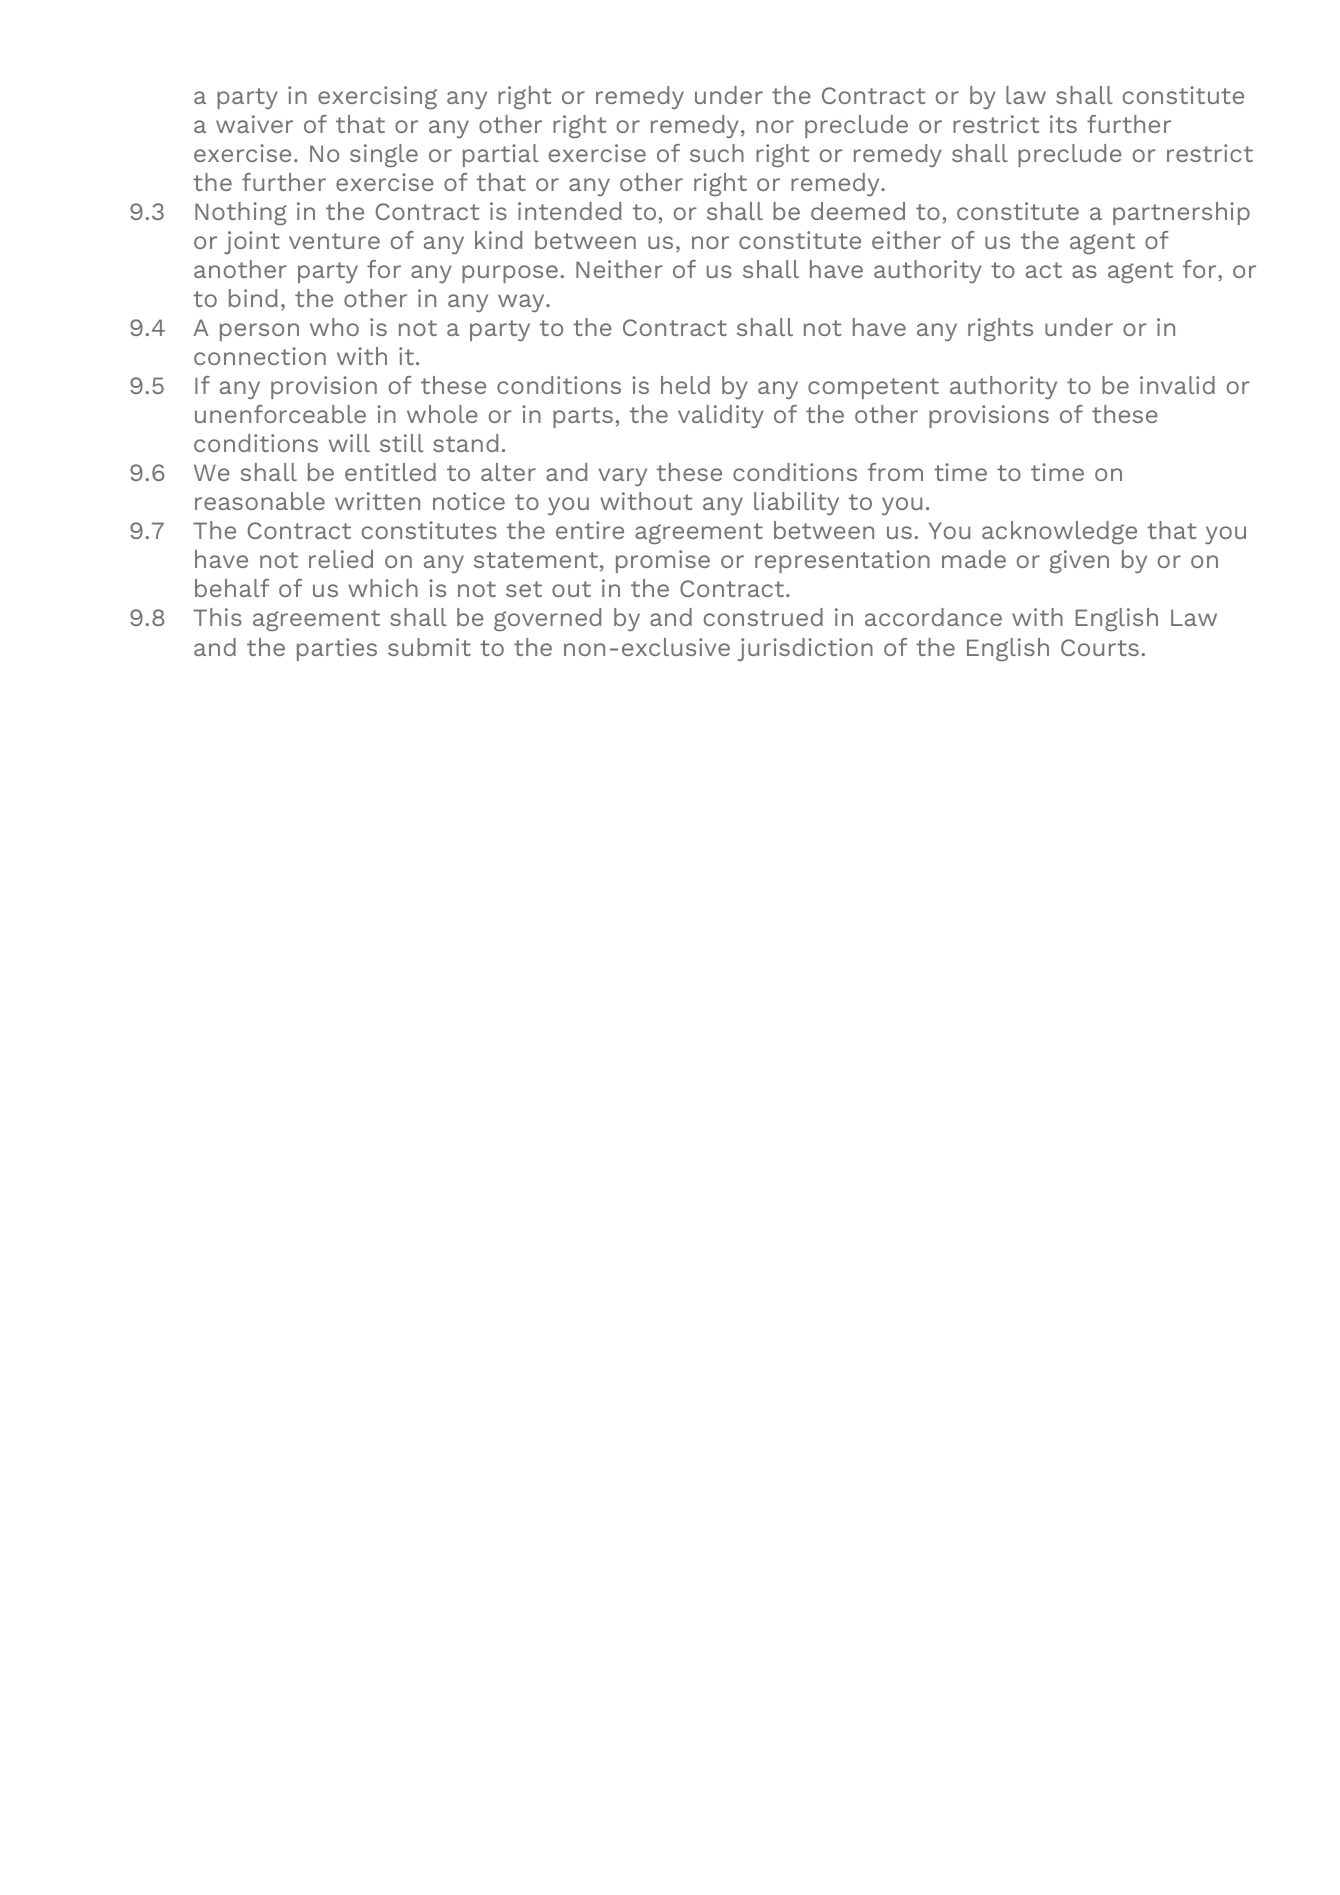 This screenshot has height=1895, width=1340. Describe the element at coordinates (334, 241) in the screenshot. I see `venture` at that location.
